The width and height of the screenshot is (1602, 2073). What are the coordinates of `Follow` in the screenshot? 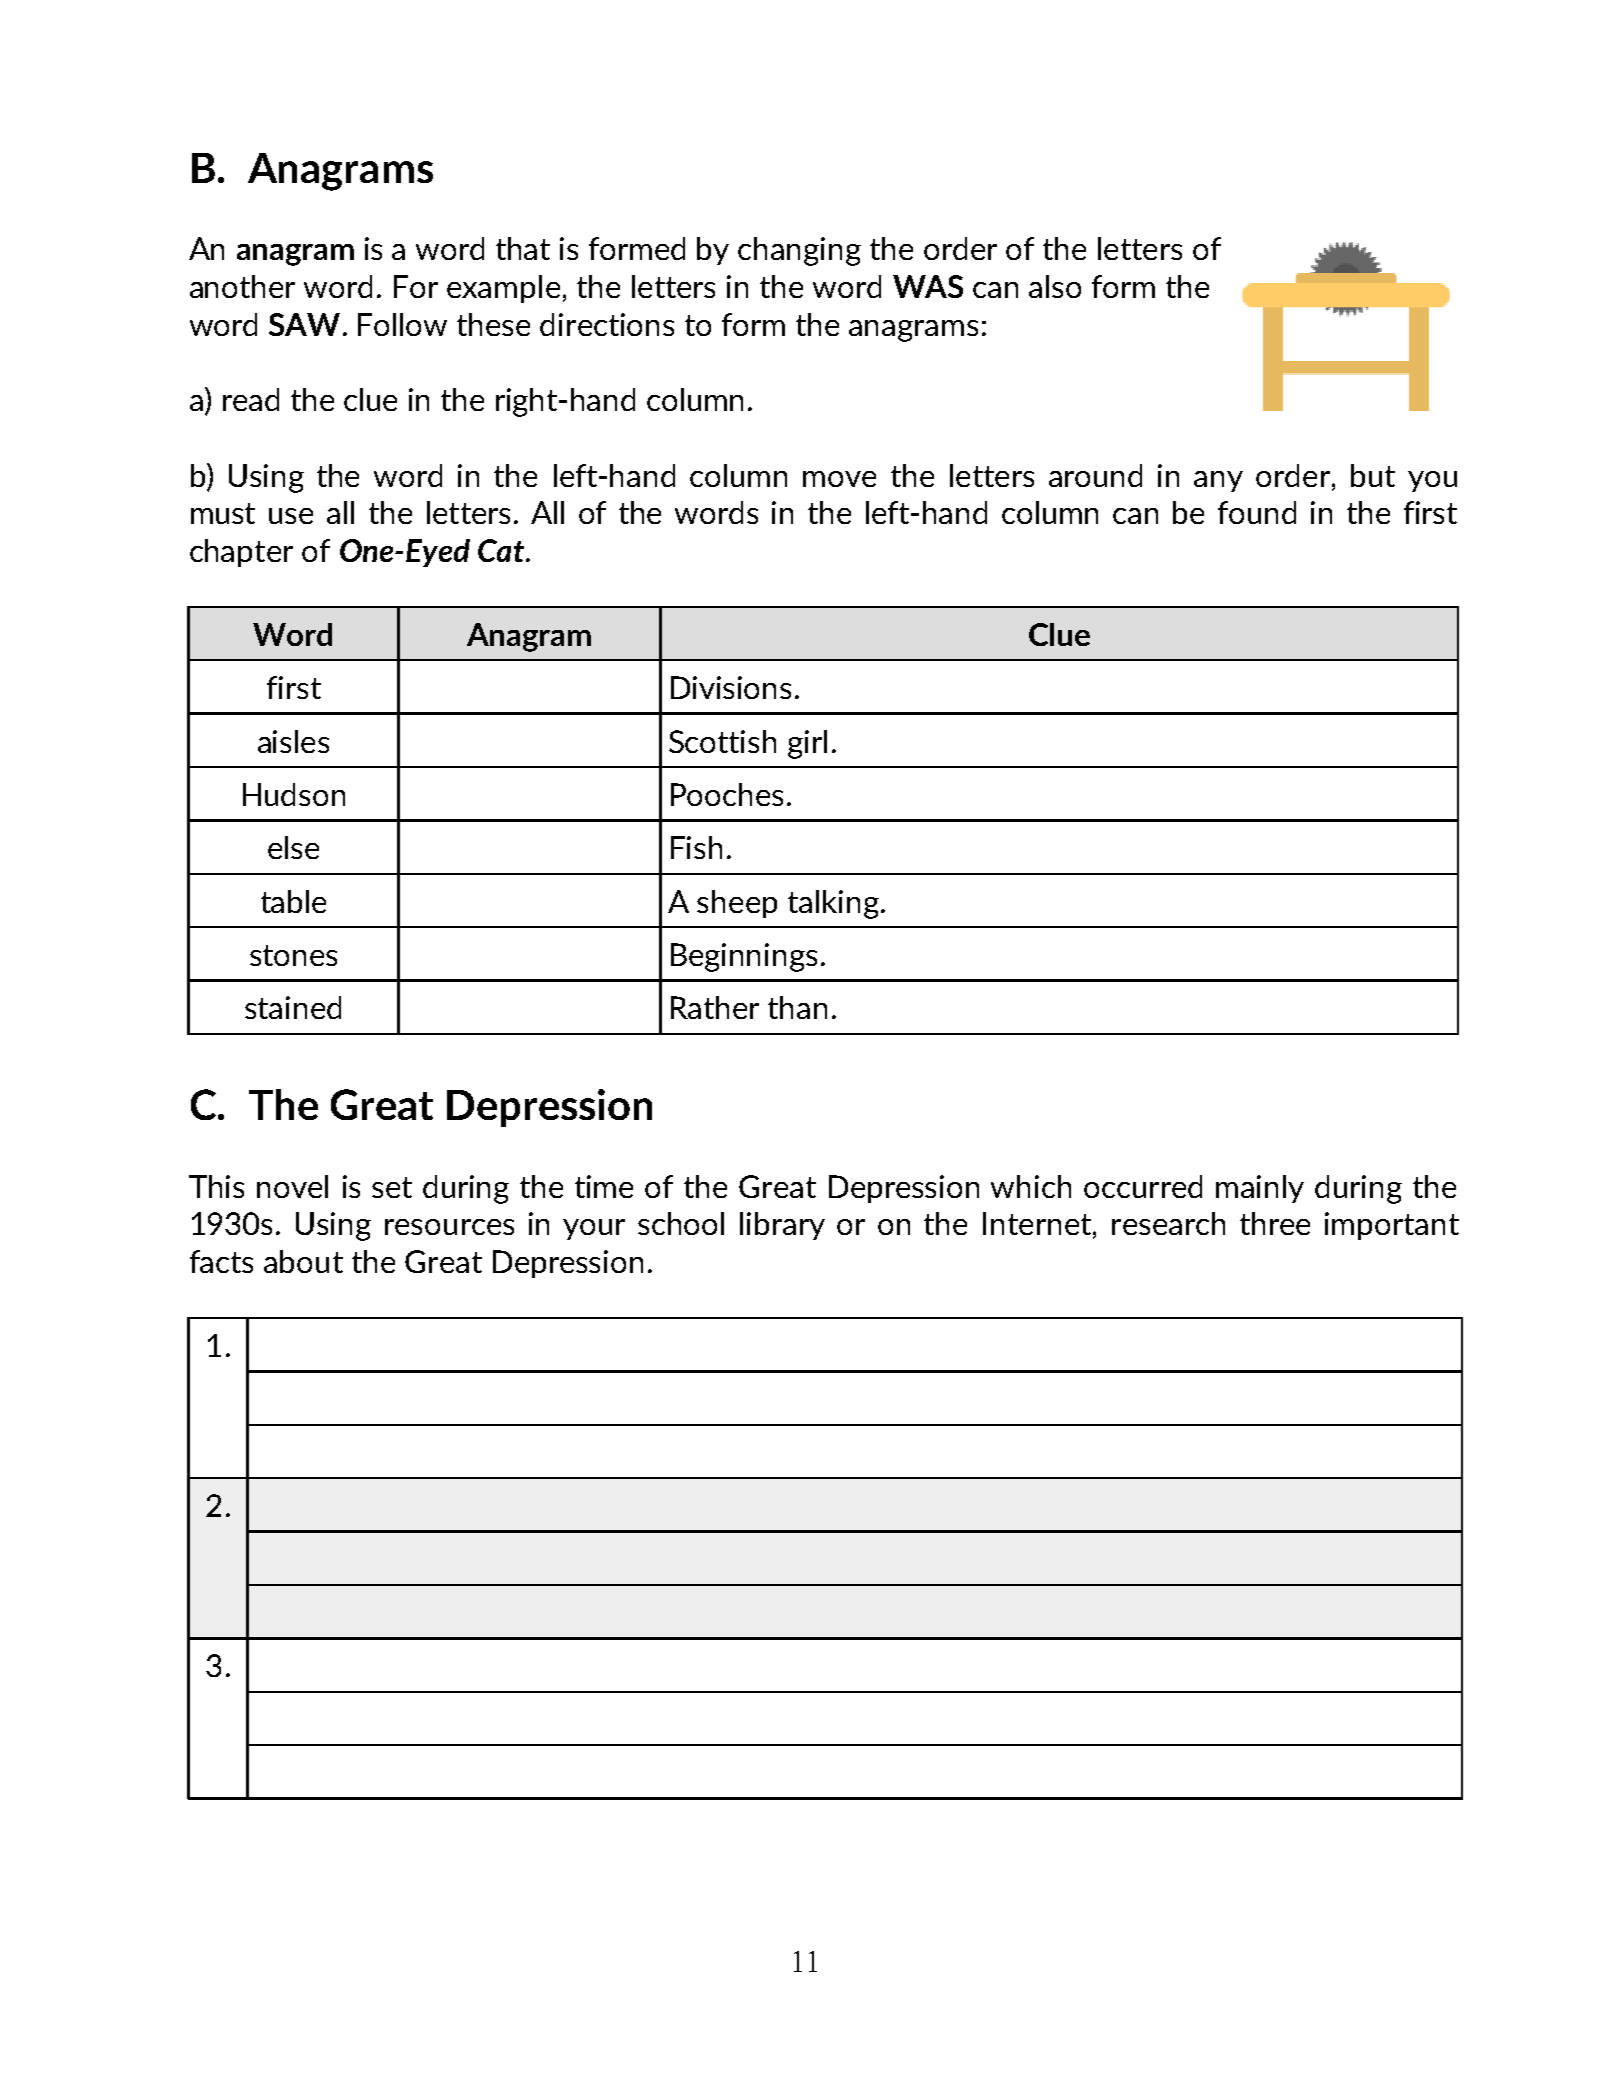 It's located at (402, 324).
